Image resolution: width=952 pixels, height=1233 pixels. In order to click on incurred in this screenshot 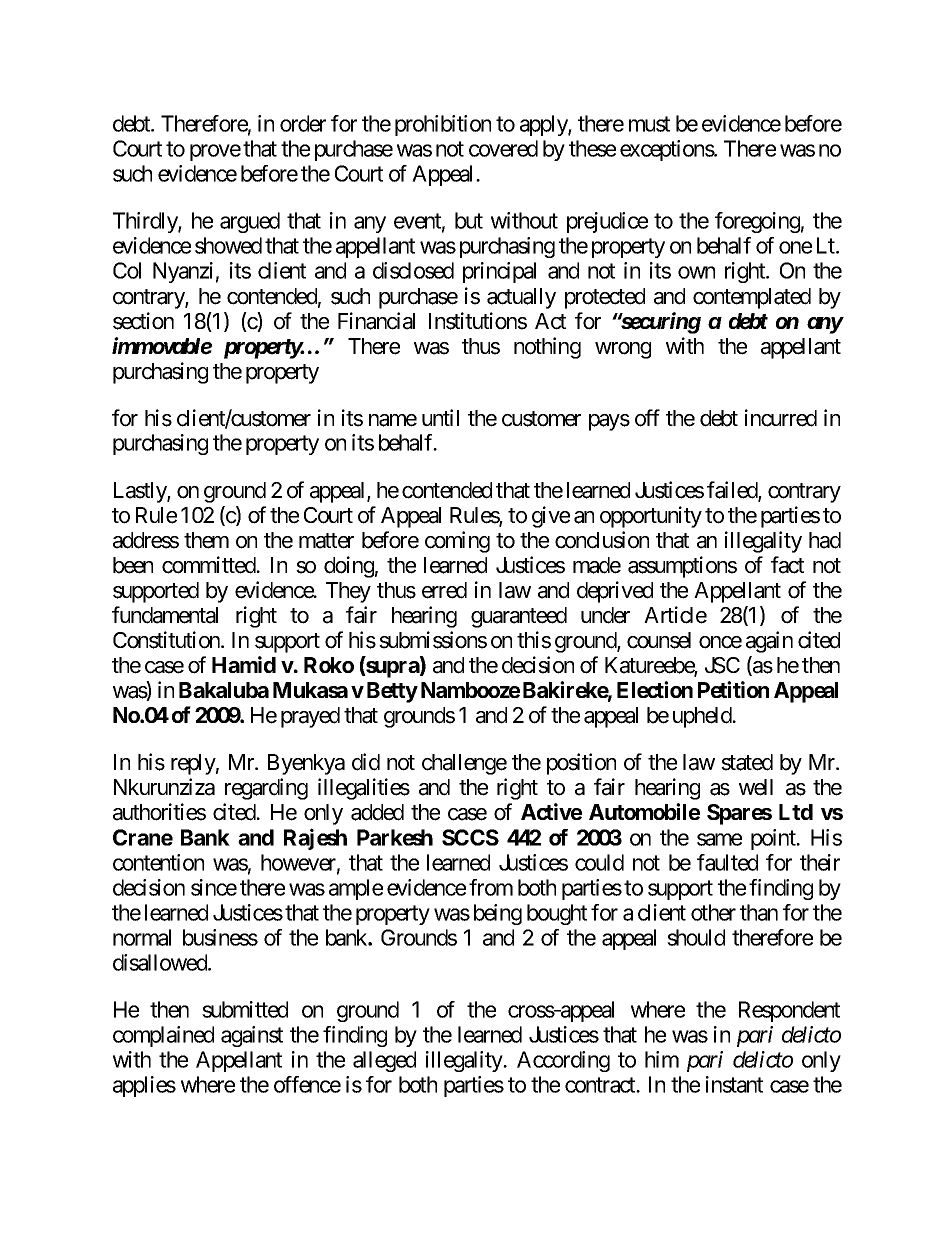, I will do `click(781, 418)`.
